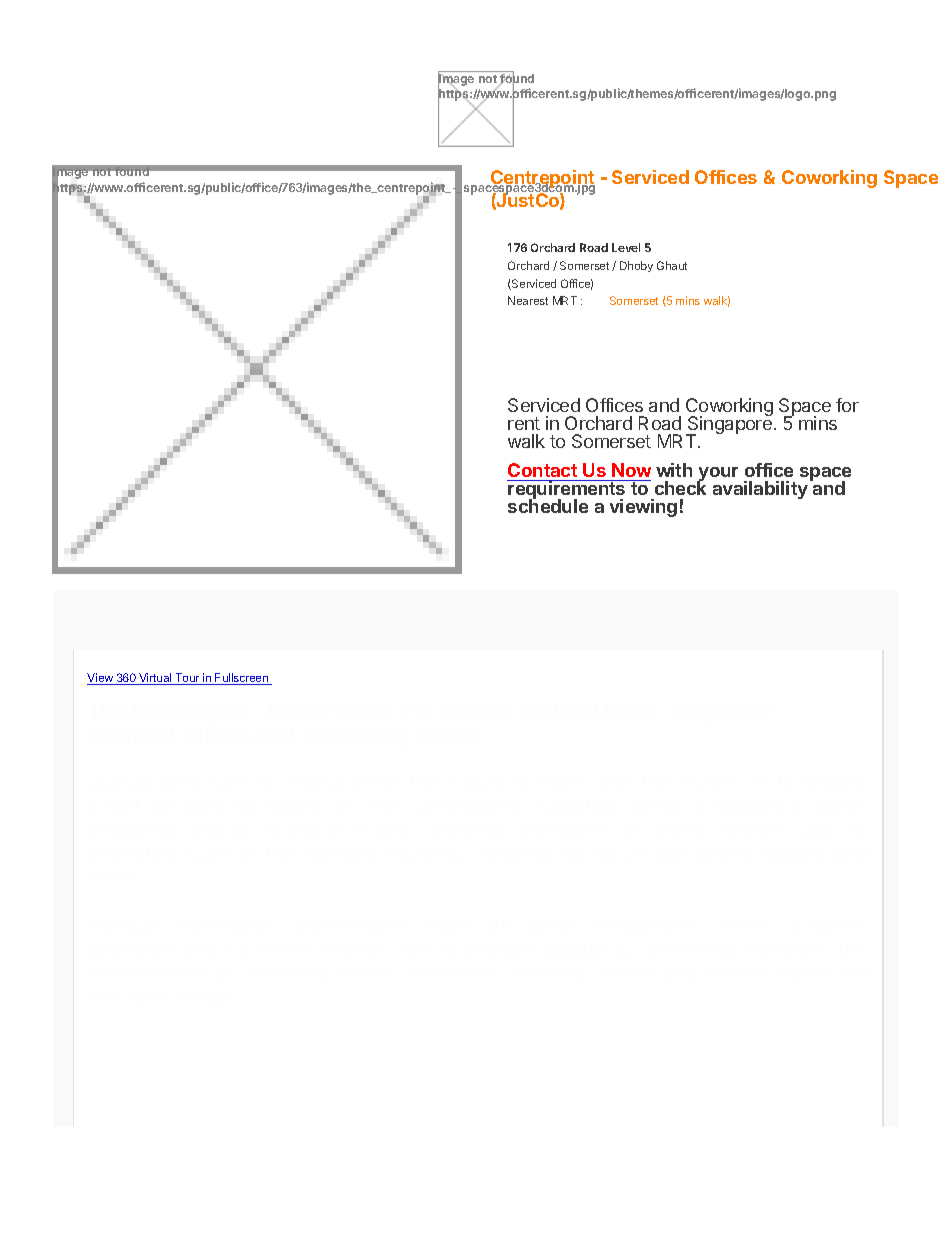 This screenshot has height=1233, width=952. I want to click on Now, so click(631, 470).
